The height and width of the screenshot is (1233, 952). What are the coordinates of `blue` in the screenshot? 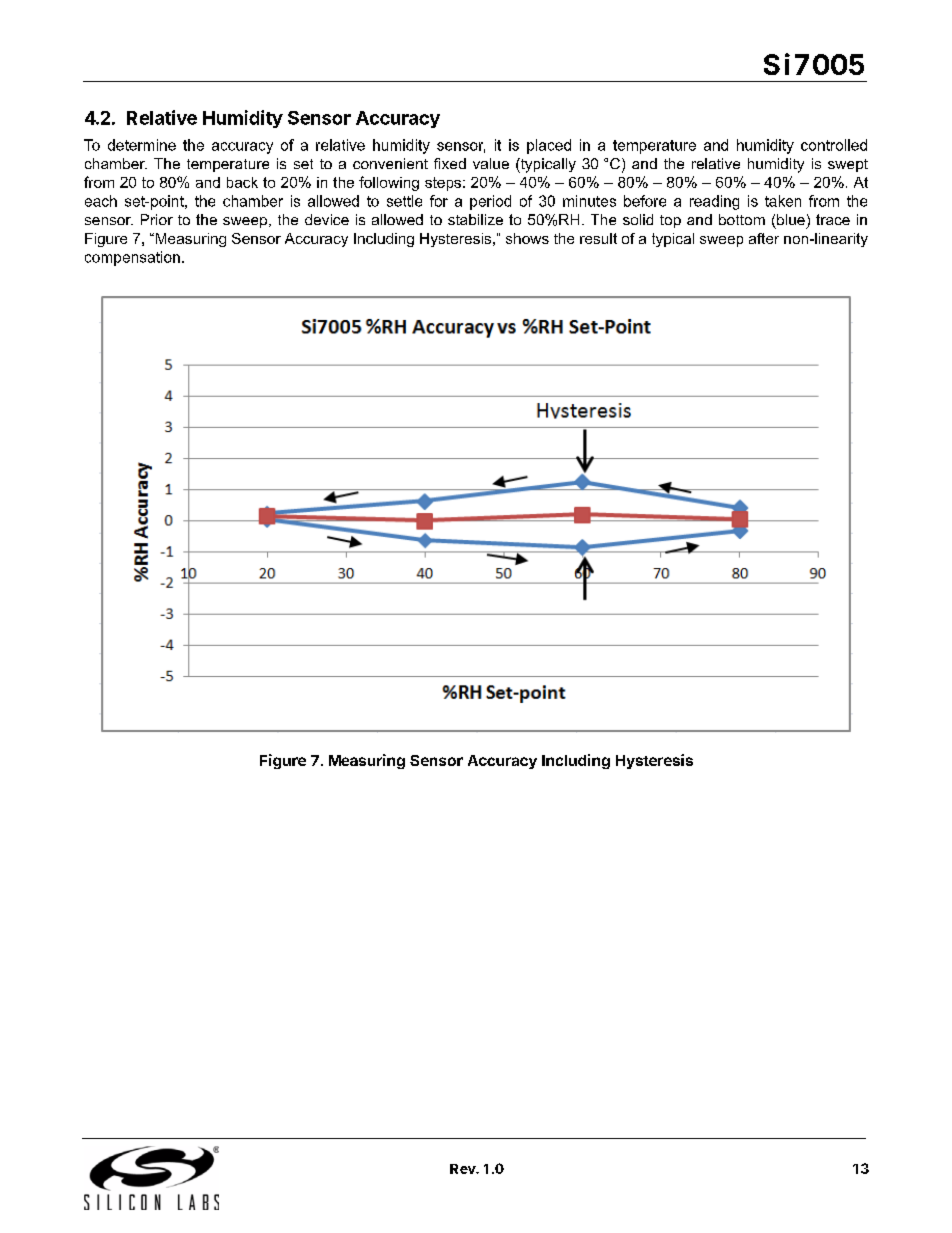 It's located at (791, 219).
